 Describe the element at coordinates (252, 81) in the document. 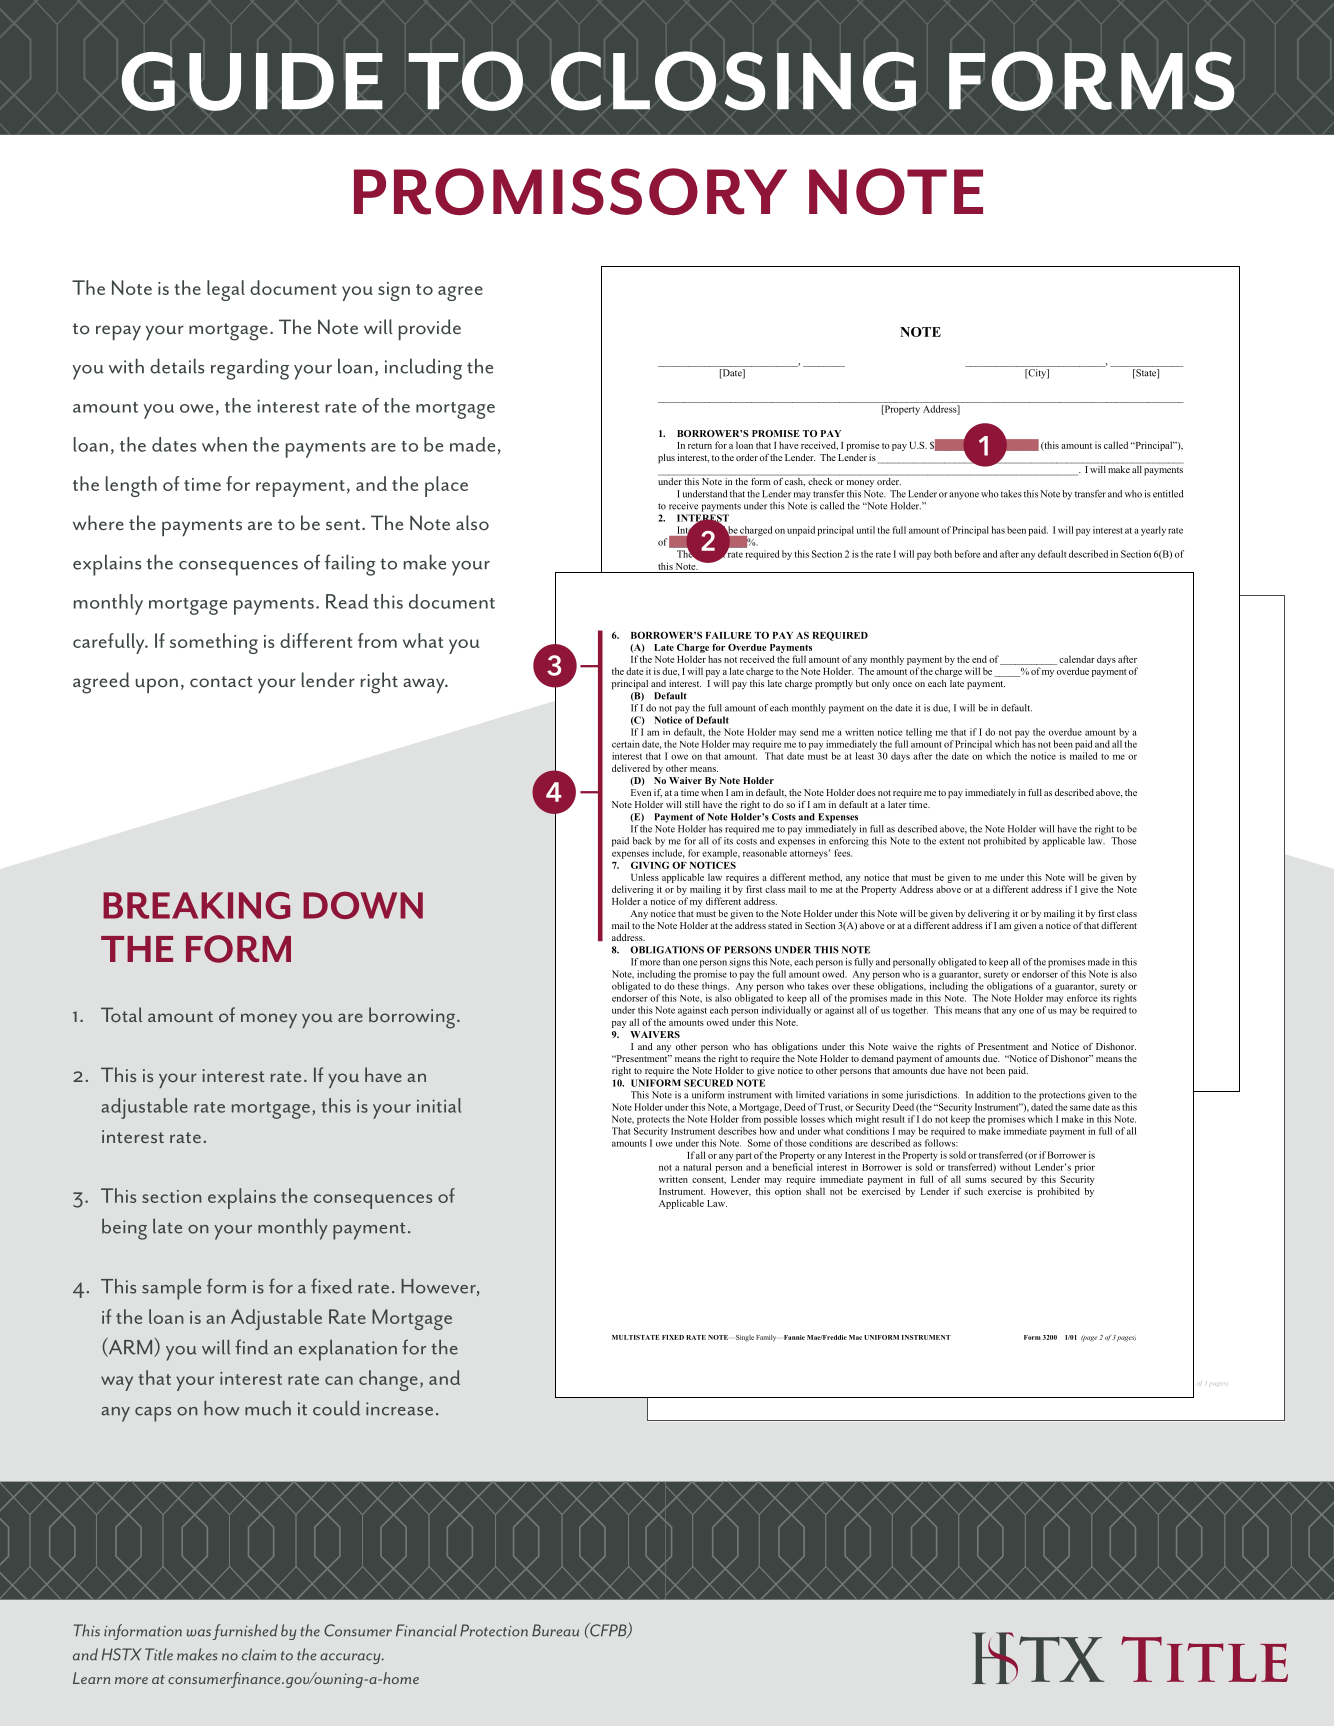

I see `GUIDE` at that location.
